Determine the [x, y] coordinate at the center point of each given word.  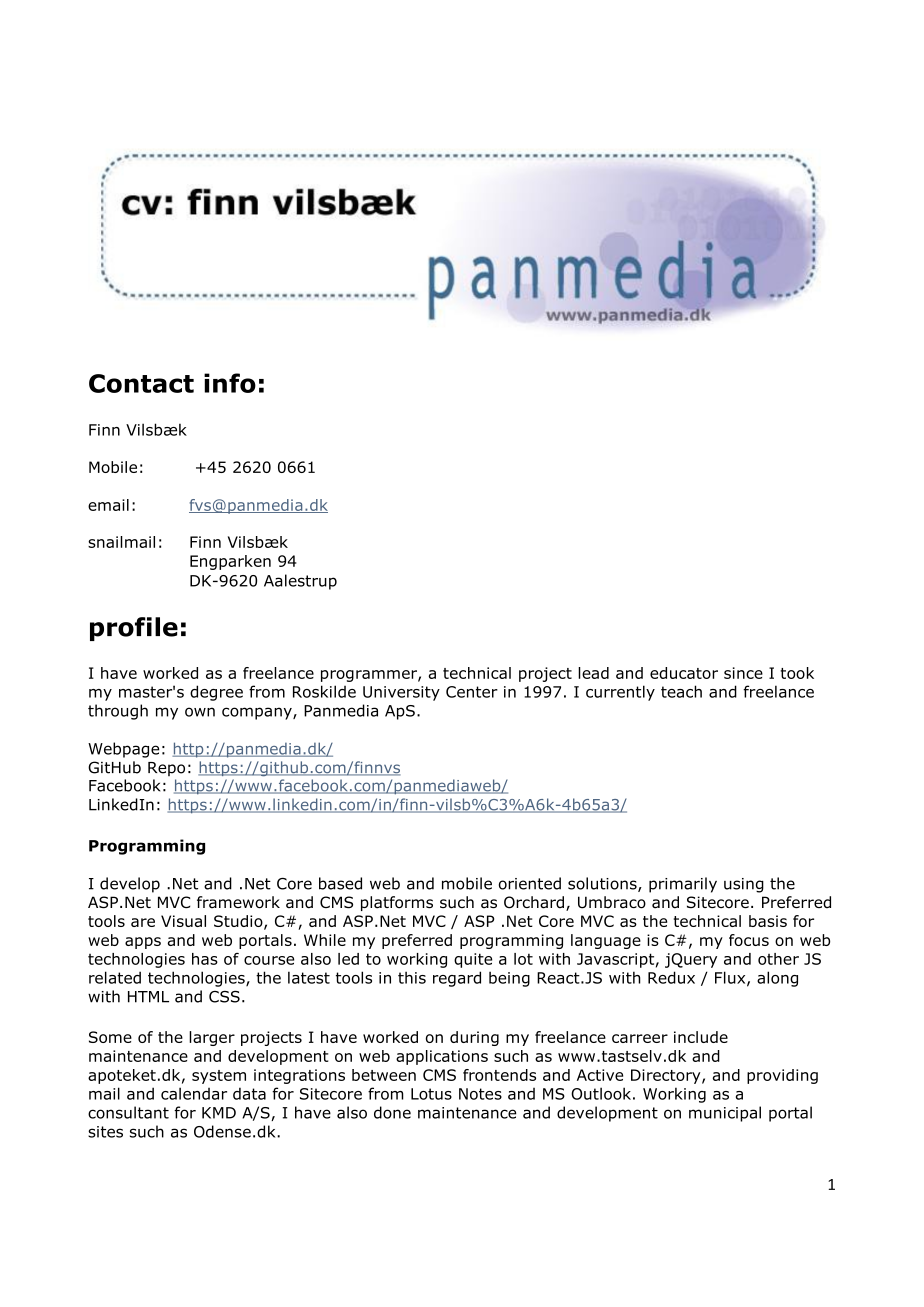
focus [749, 940]
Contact [141, 383]
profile [134, 629]
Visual [183, 921]
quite [473, 960]
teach [681, 691]
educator [684, 673]
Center [472, 692]
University [401, 693]
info [230, 383]
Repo [166, 769]
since [743, 673]
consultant [128, 1112]
